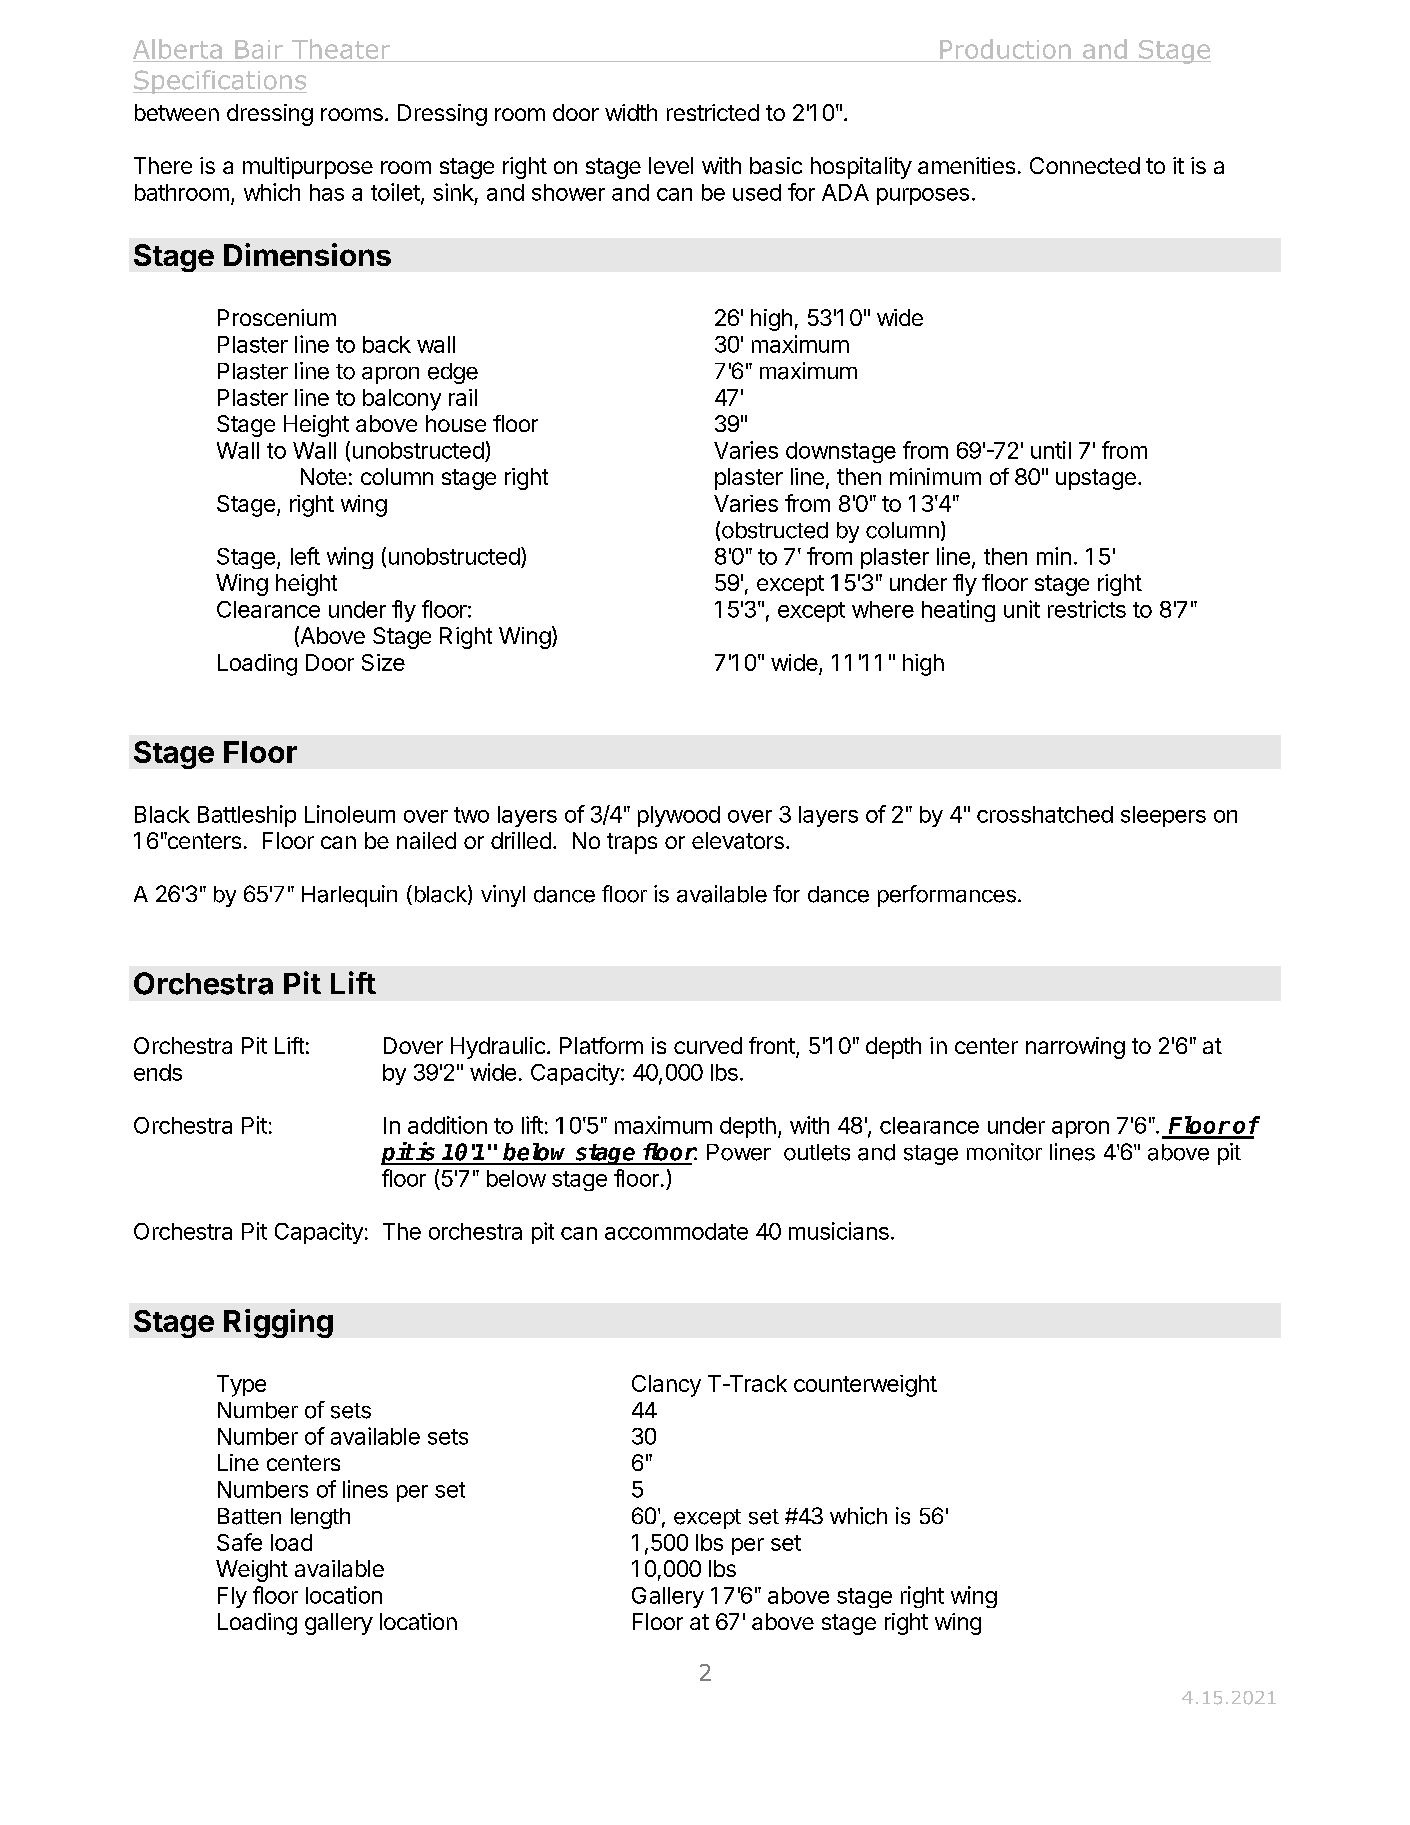 Image resolution: width=1410 pixels, height=1825 pixels. I want to click on width, so click(631, 112).
